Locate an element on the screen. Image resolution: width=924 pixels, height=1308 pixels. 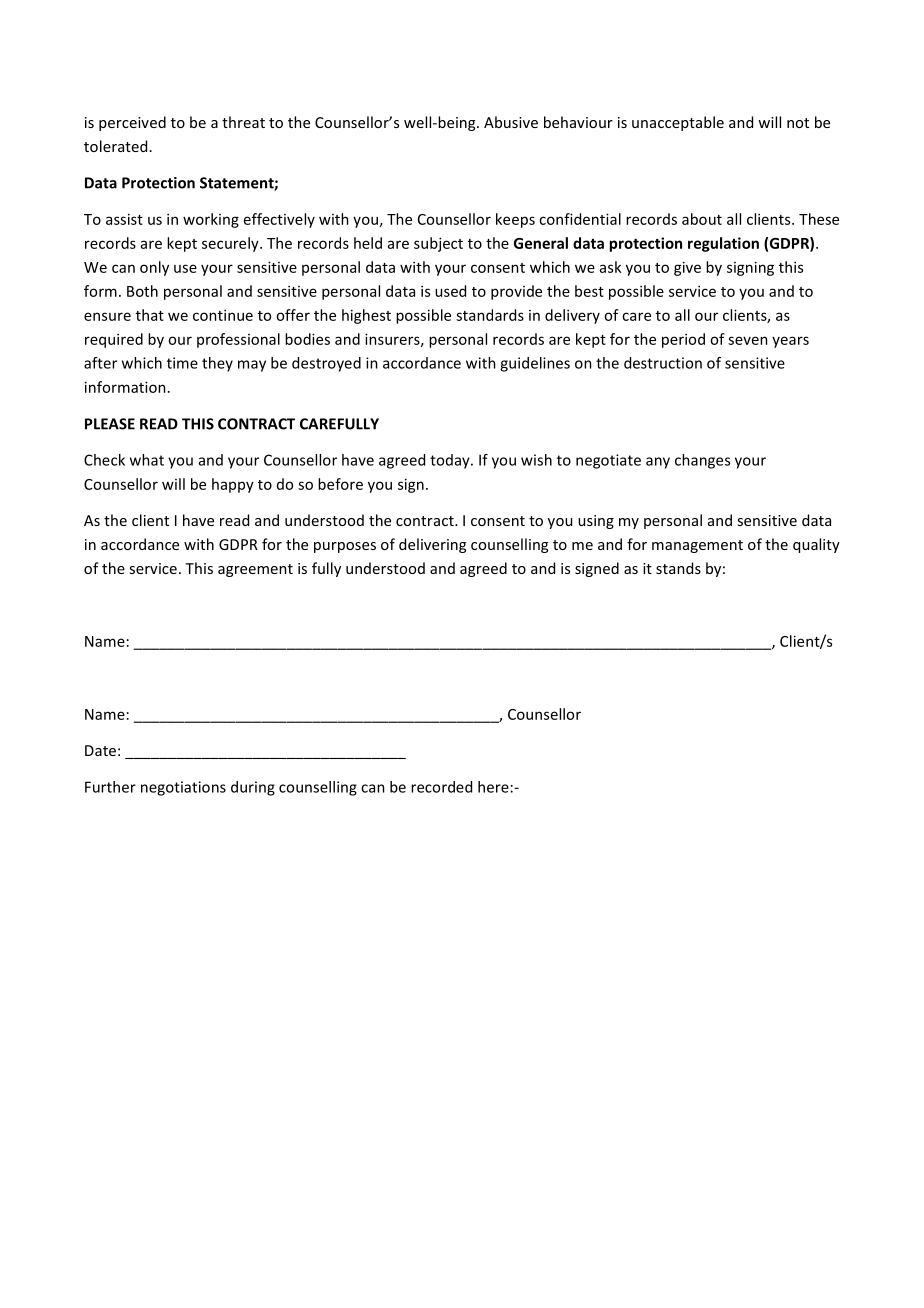
changes is located at coordinates (702, 461).
